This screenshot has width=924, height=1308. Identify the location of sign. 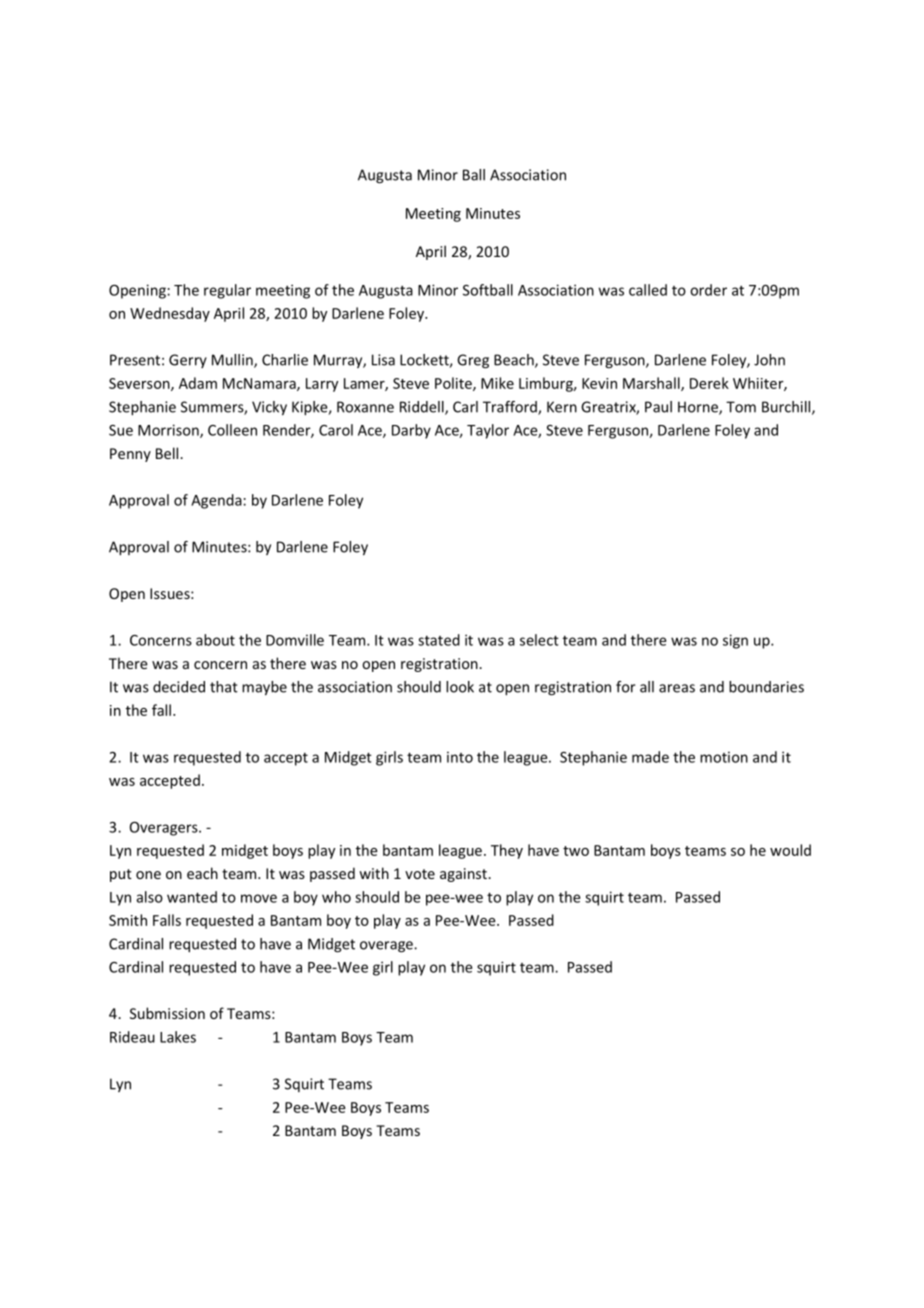
(735, 641).
